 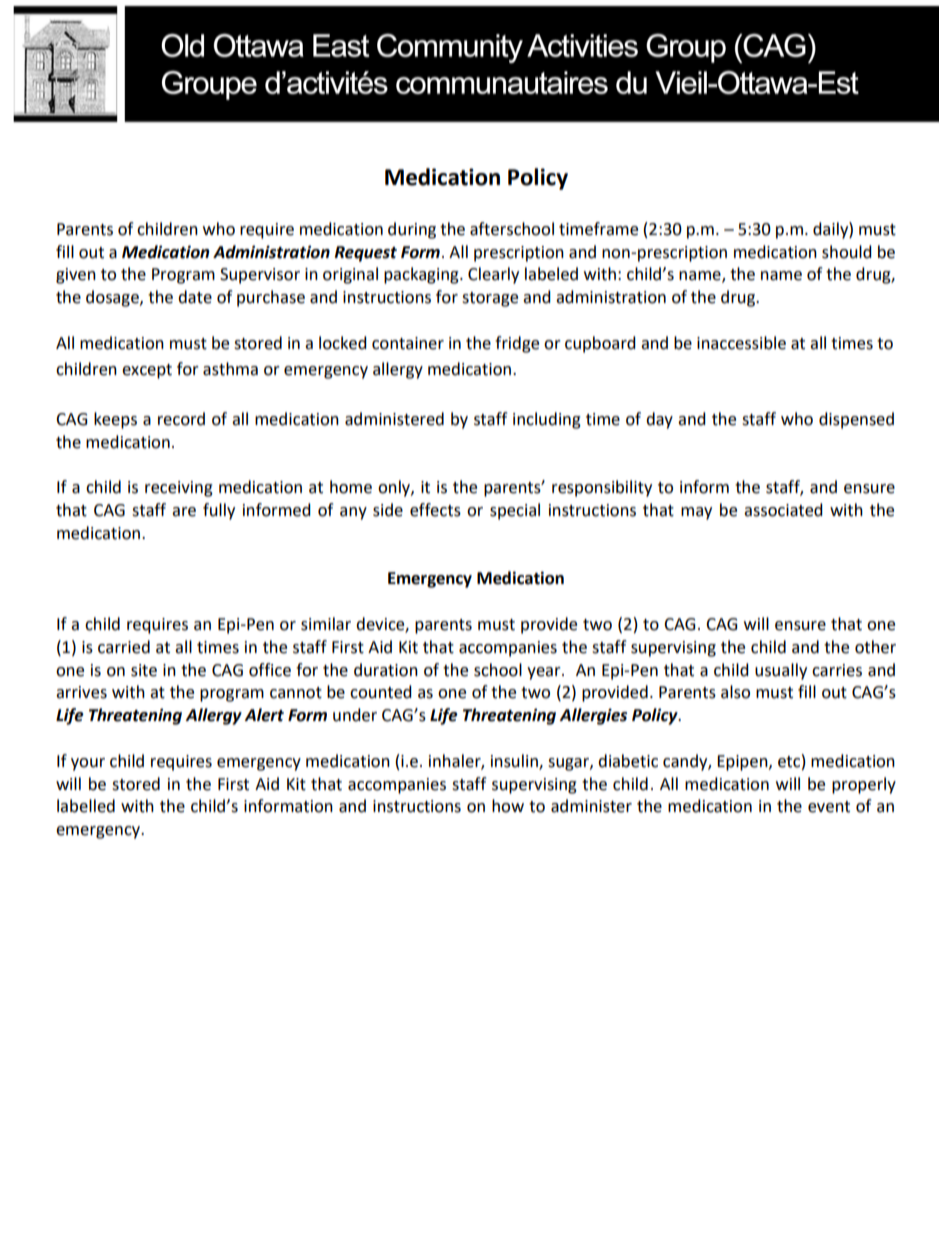 What do you see at coordinates (260, 276) in the page?
I see `Supervisor` at bounding box center [260, 276].
